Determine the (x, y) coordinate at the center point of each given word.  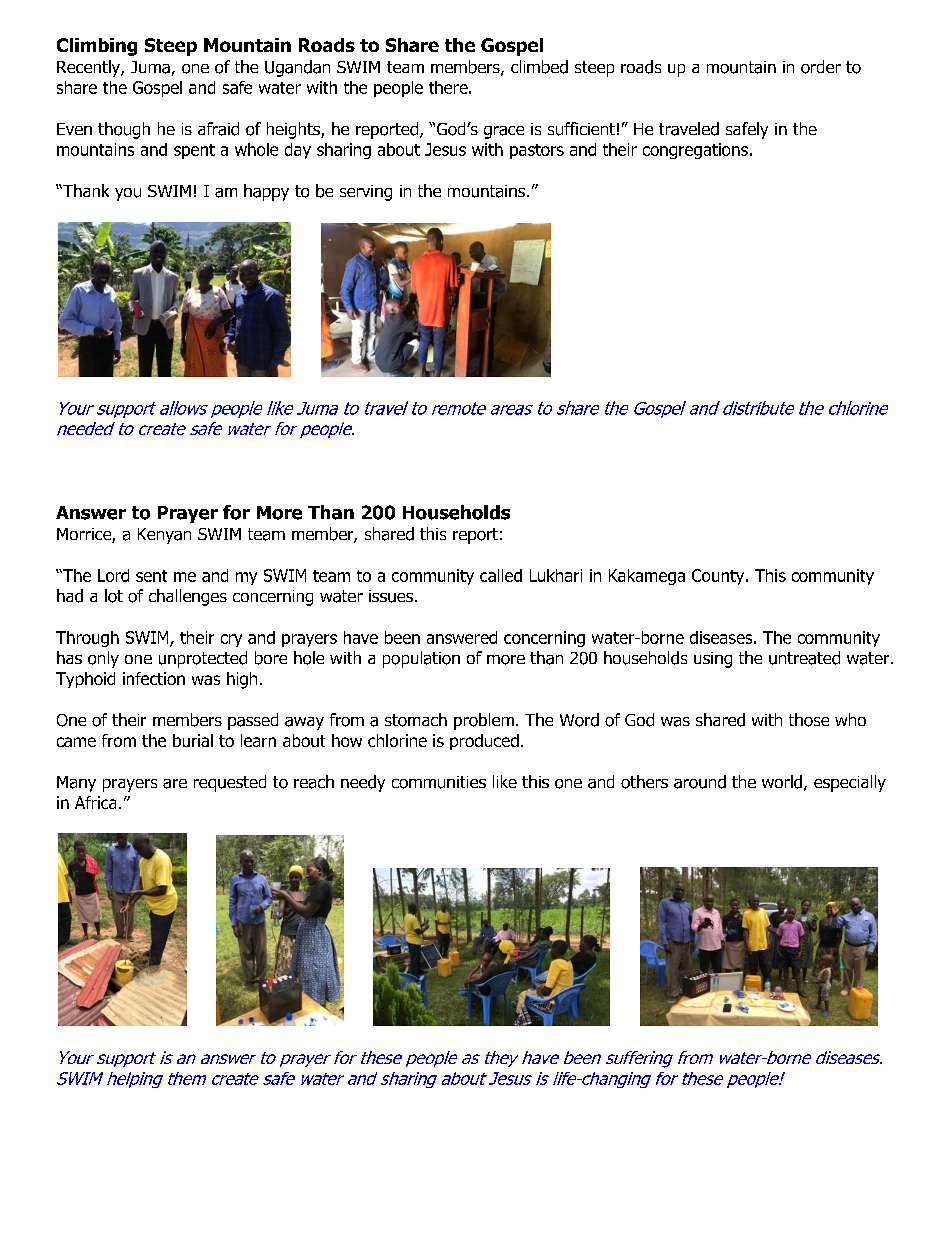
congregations (695, 151)
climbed (539, 67)
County (719, 577)
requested (230, 783)
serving (366, 193)
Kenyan (164, 536)
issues (391, 596)
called (501, 575)
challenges (188, 597)
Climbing (97, 47)
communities (439, 782)
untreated (804, 658)
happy (266, 192)
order (821, 67)
